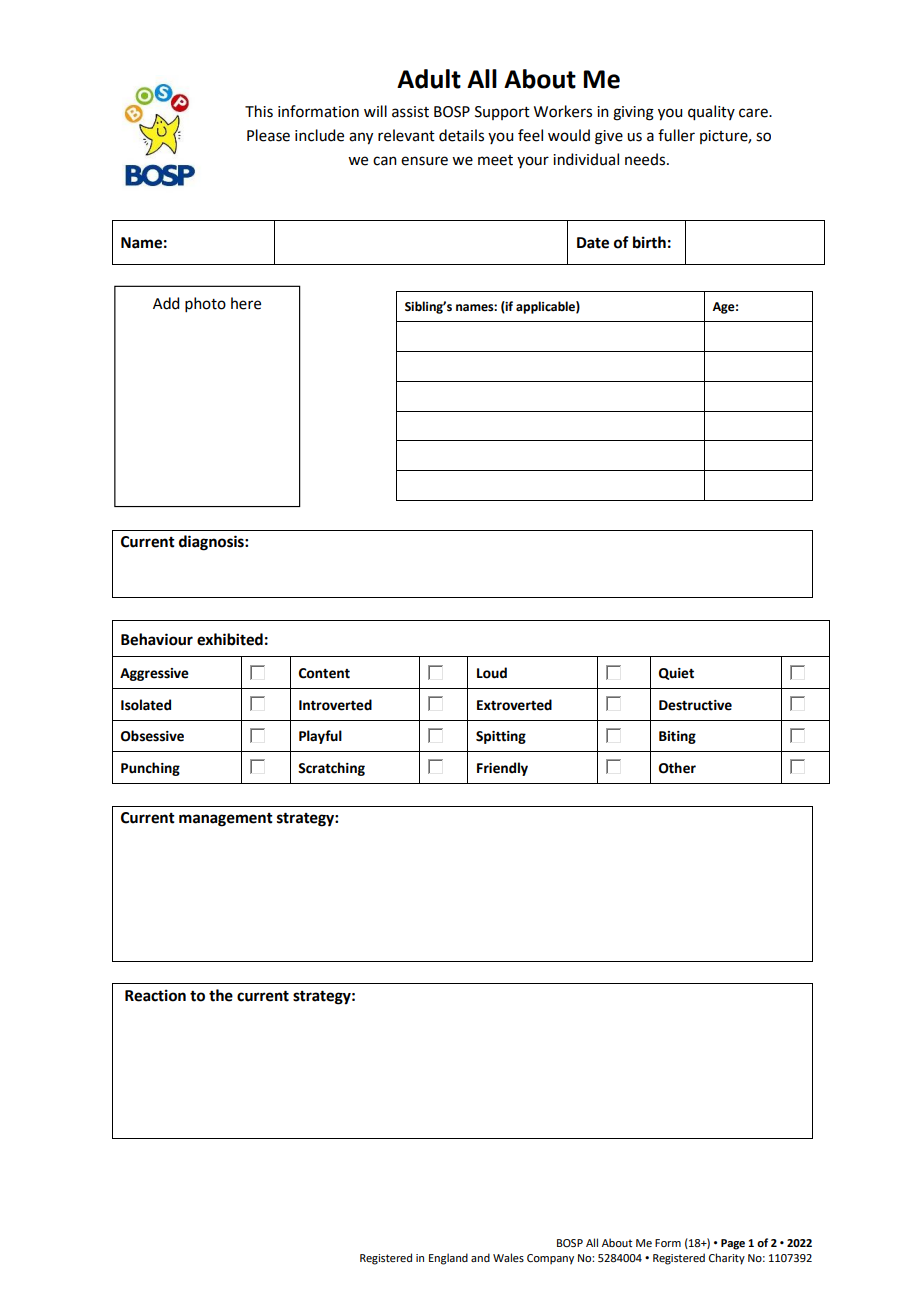  Describe the element at coordinates (676, 135) in the screenshot. I see `fuller` at that location.
